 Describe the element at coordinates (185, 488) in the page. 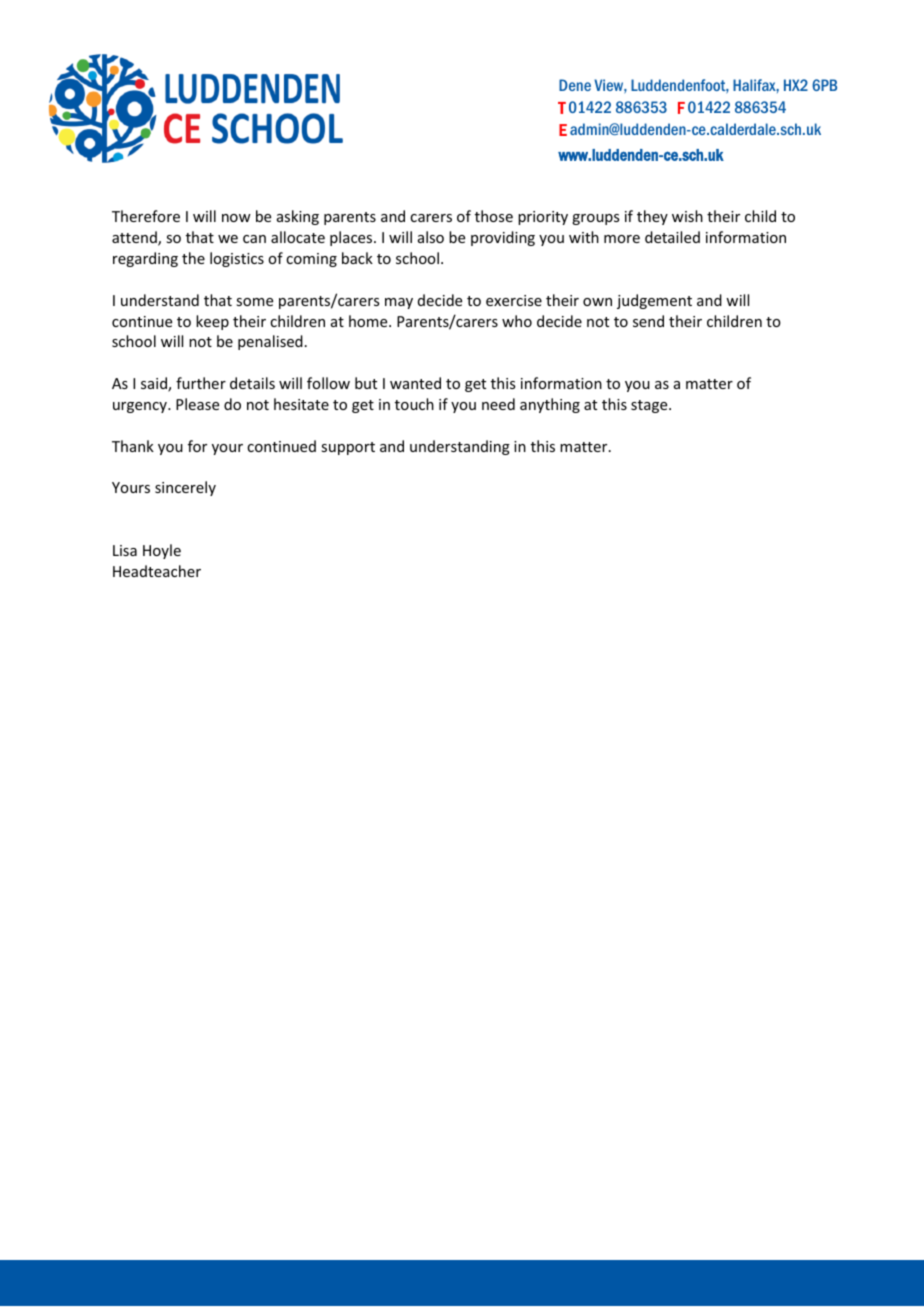

I see `sincerely` at that location.
